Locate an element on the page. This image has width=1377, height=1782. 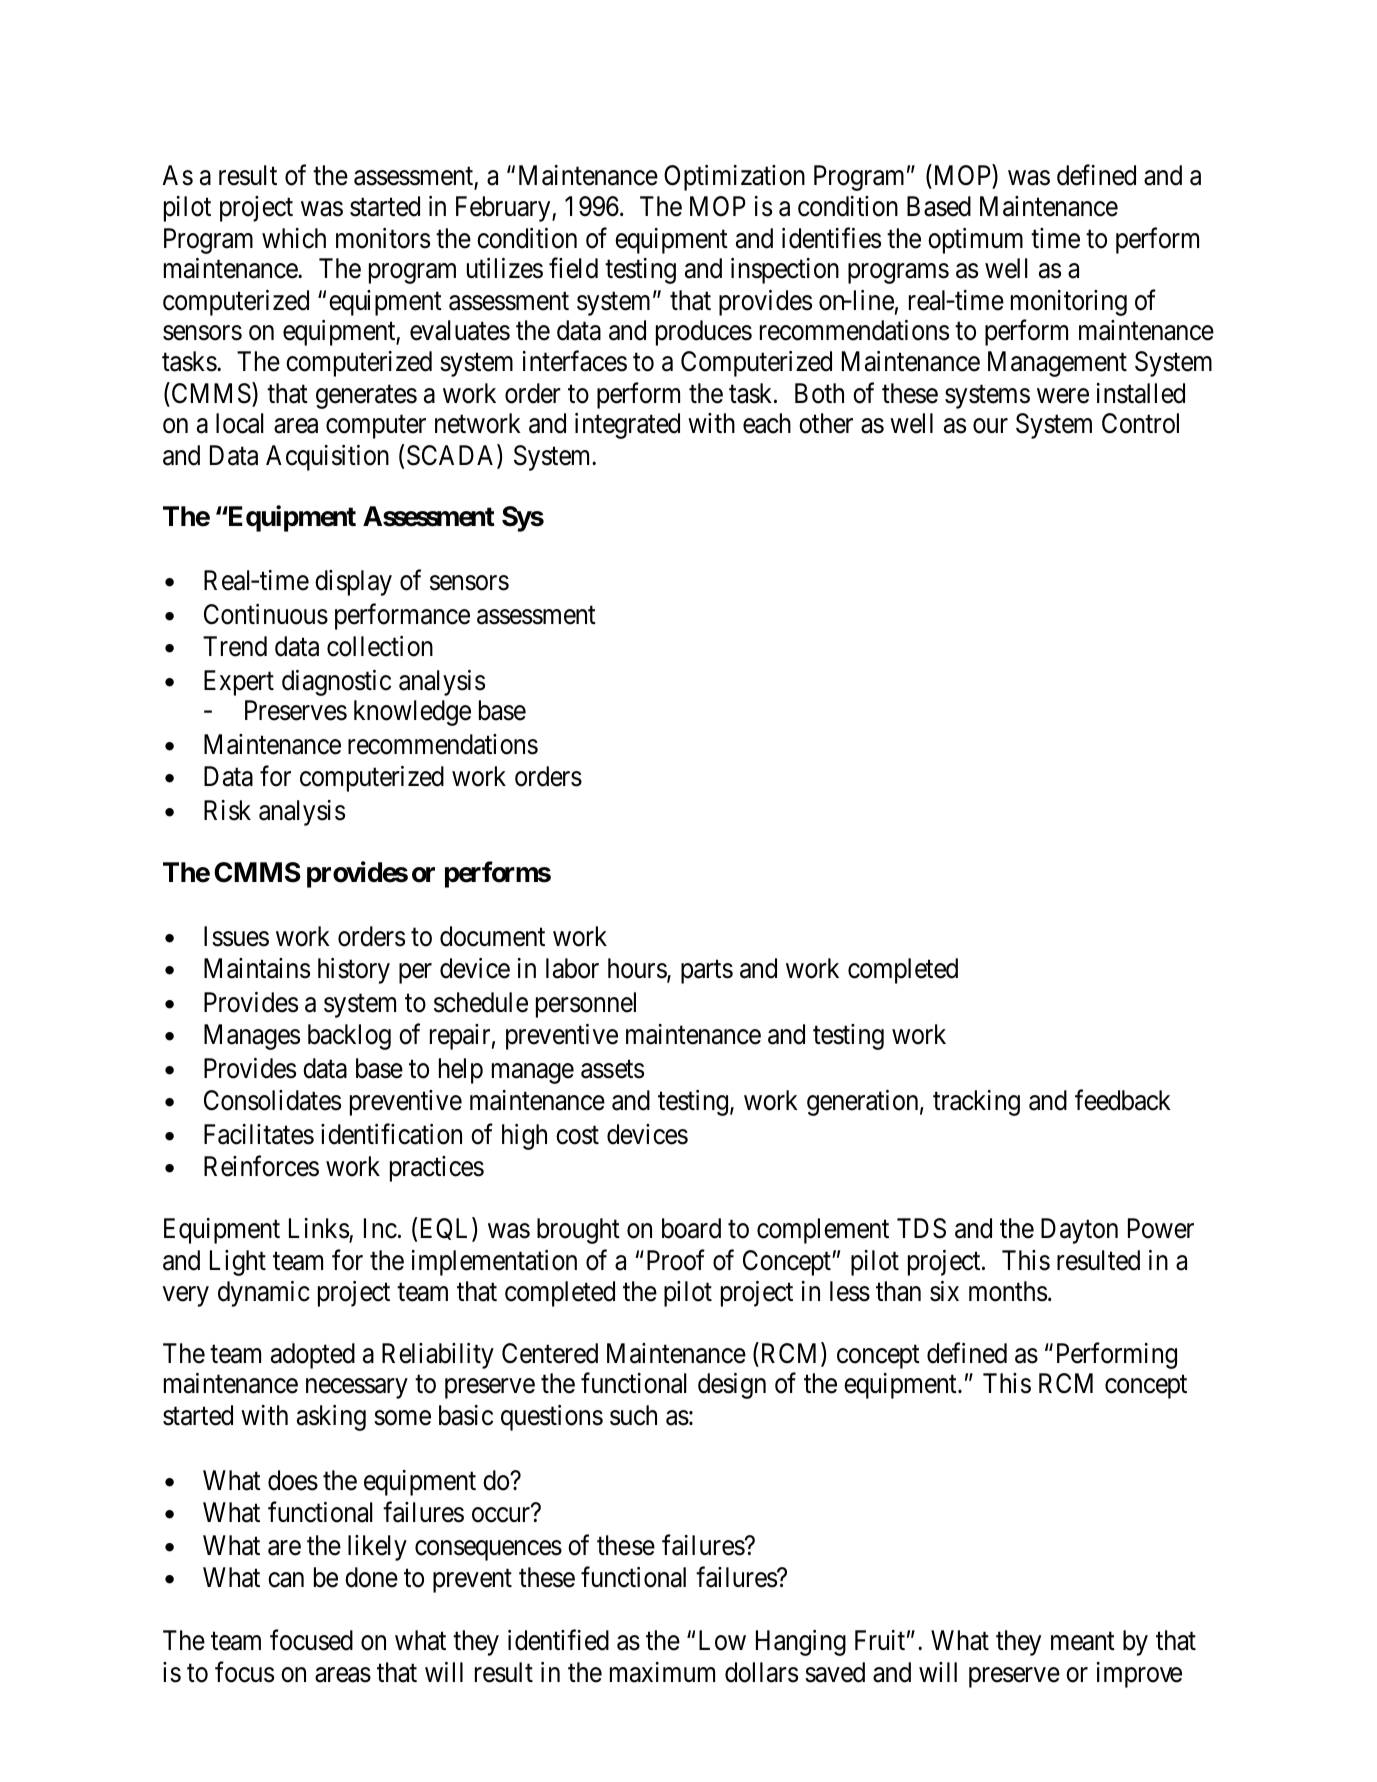
Consolidates is located at coordinates (272, 1100).
